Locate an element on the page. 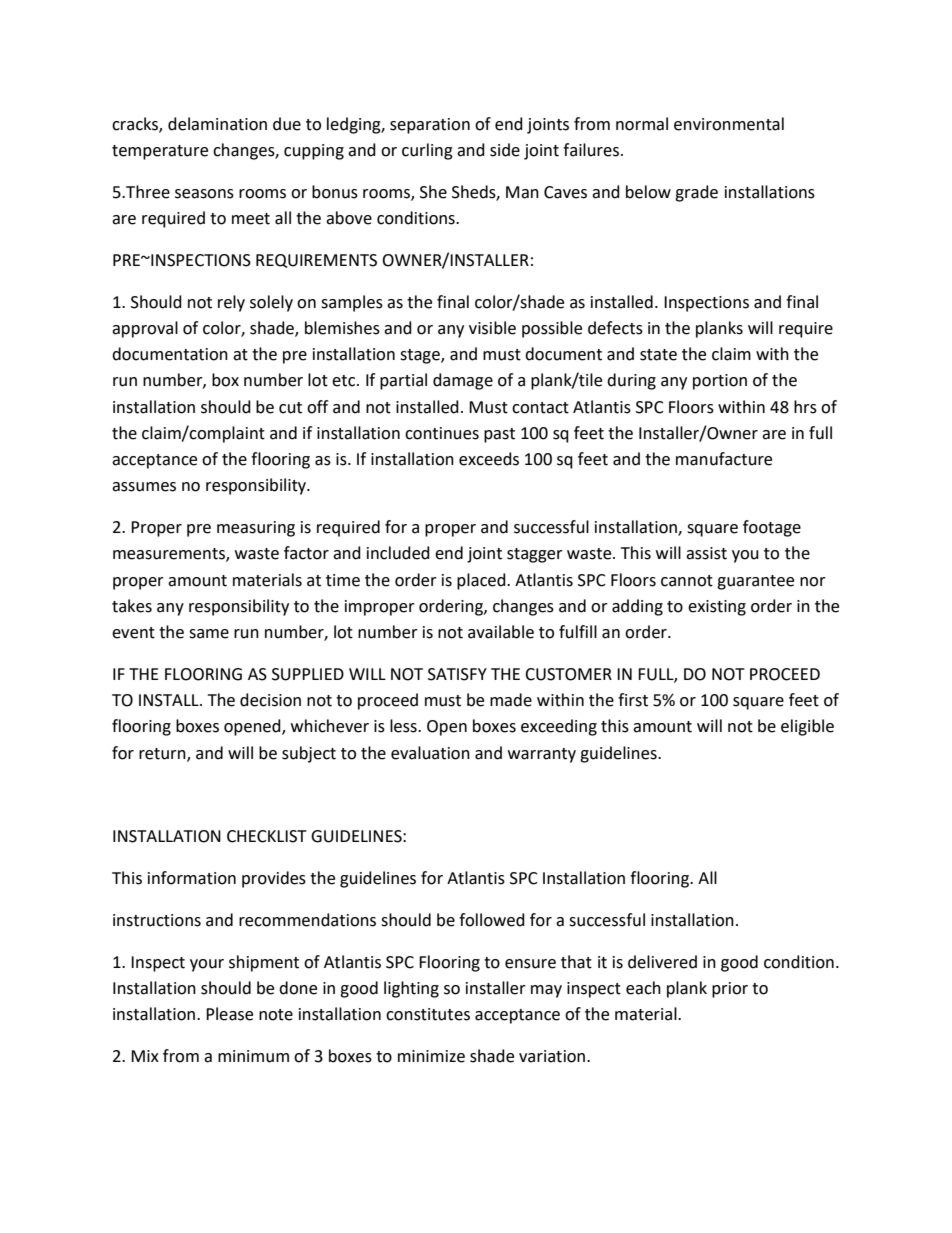 The height and width of the document is (1233, 952). side is located at coordinates (505, 150).
